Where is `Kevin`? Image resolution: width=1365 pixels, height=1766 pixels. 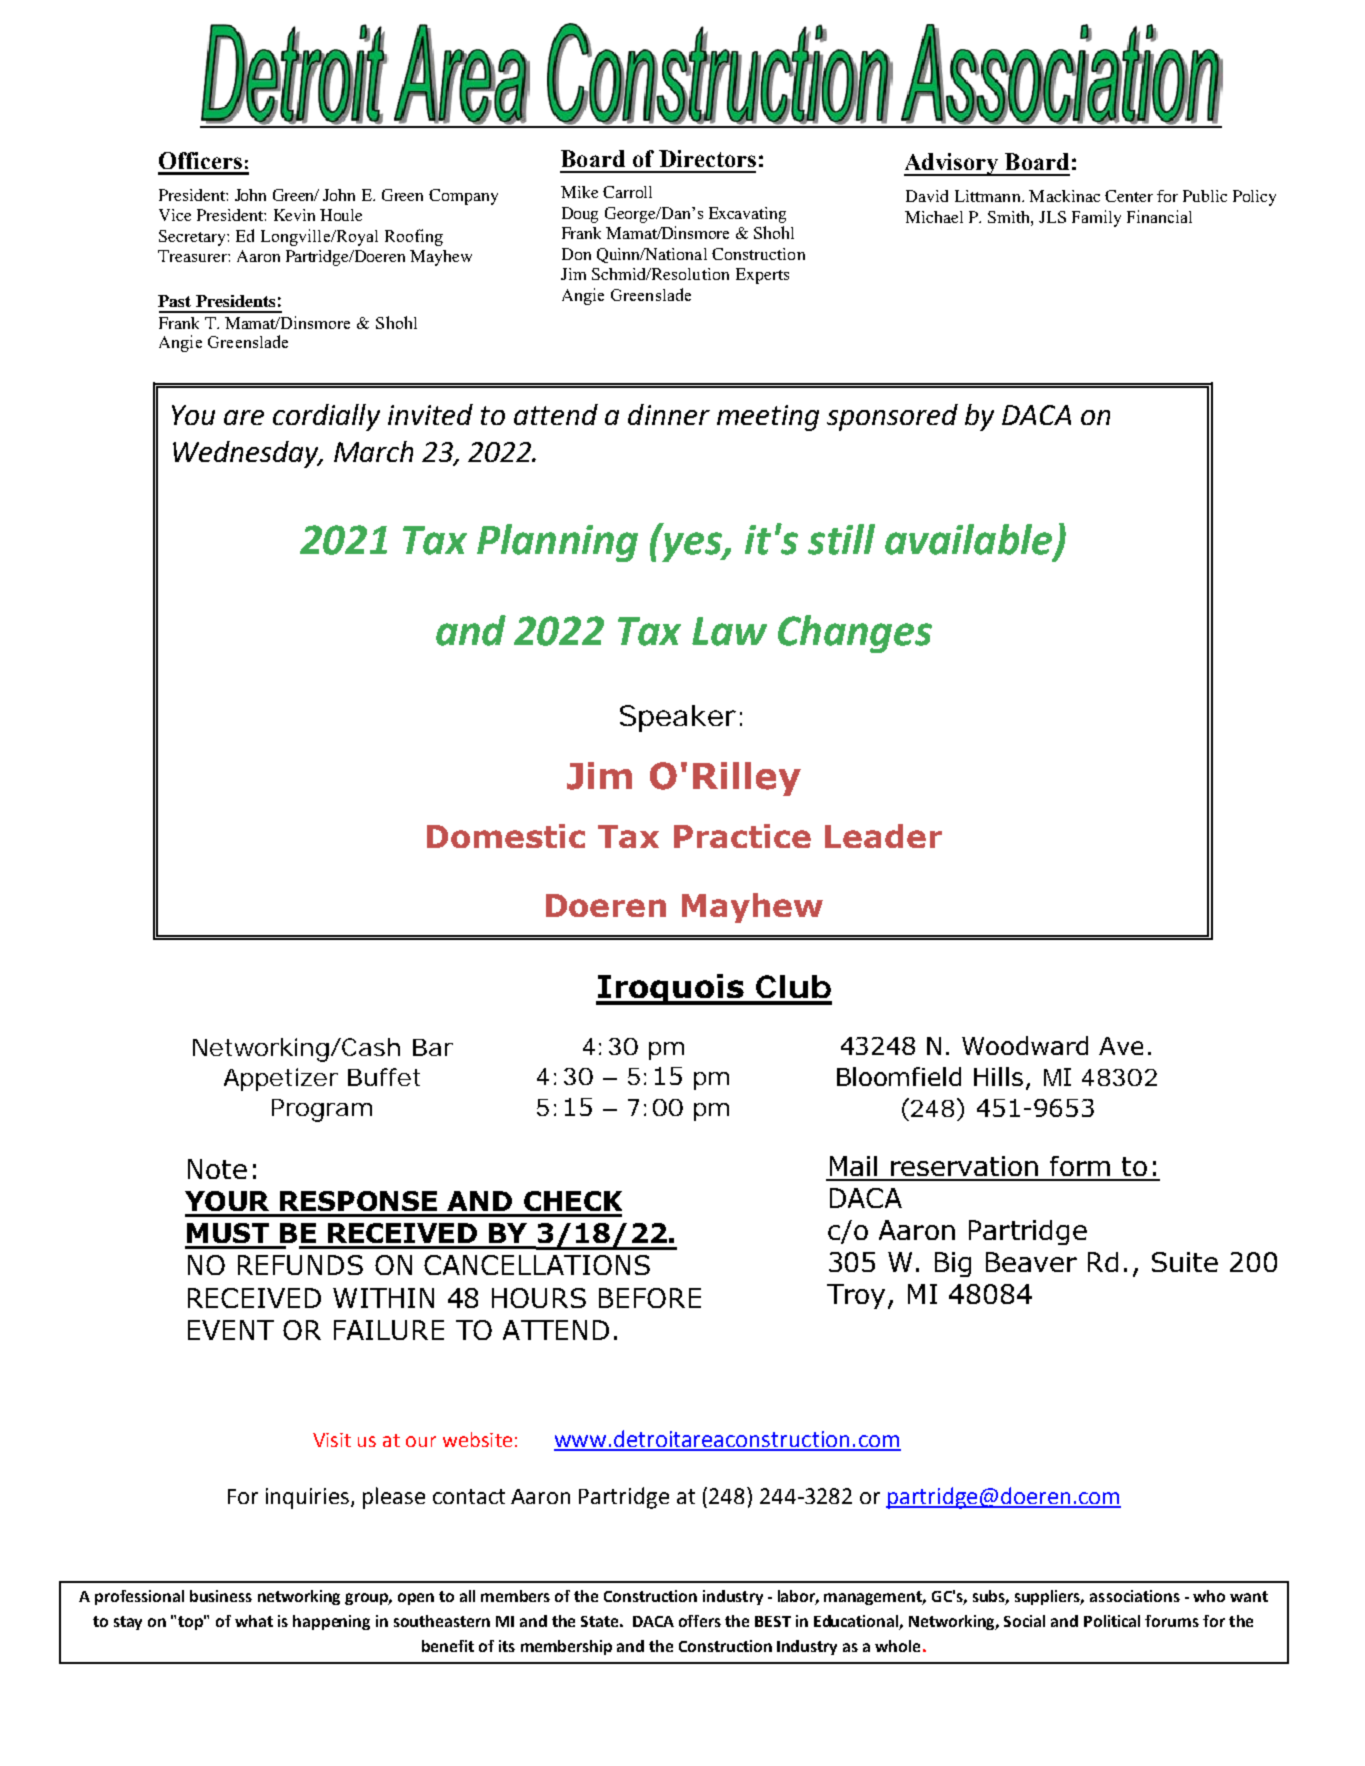 Kevin is located at coordinates (294, 215).
